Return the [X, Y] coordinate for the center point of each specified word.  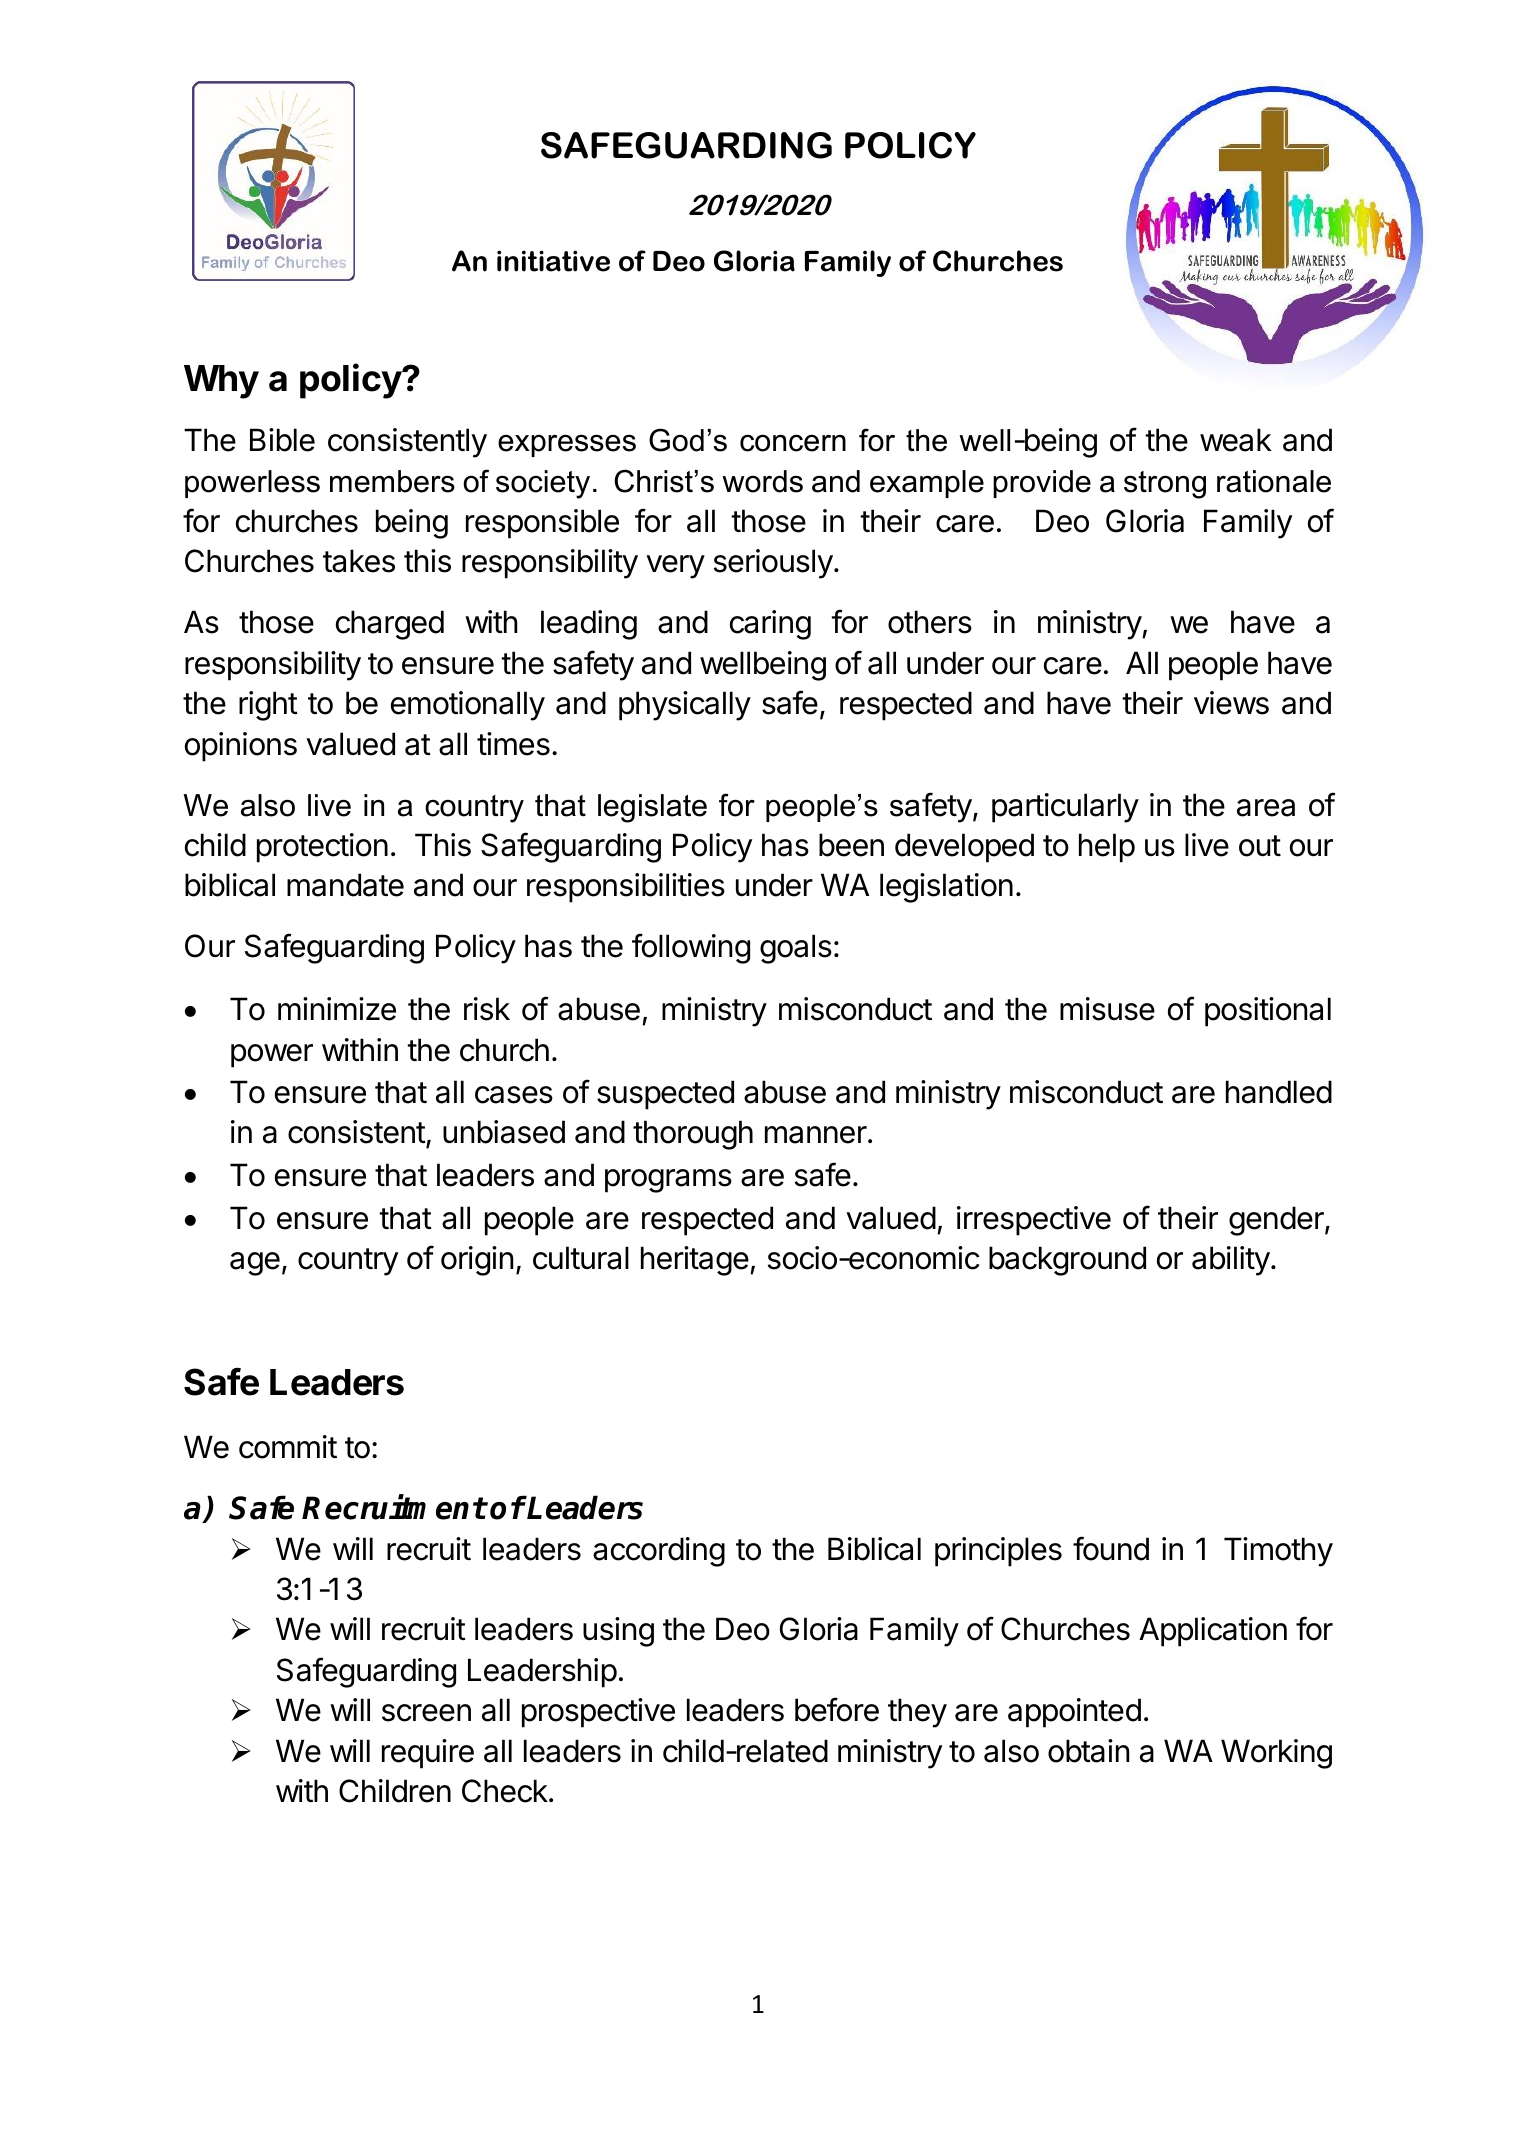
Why [221, 382]
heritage [695, 1261]
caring [770, 625]
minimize [337, 1009]
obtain [1088, 1751]
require [428, 1754]
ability [1231, 1261]
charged [390, 625]
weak [1236, 440]
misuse [1107, 1009]
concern [793, 443]
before [837, 1709]
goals [796, 949]
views [1231, 703]
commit [288, 1447]
